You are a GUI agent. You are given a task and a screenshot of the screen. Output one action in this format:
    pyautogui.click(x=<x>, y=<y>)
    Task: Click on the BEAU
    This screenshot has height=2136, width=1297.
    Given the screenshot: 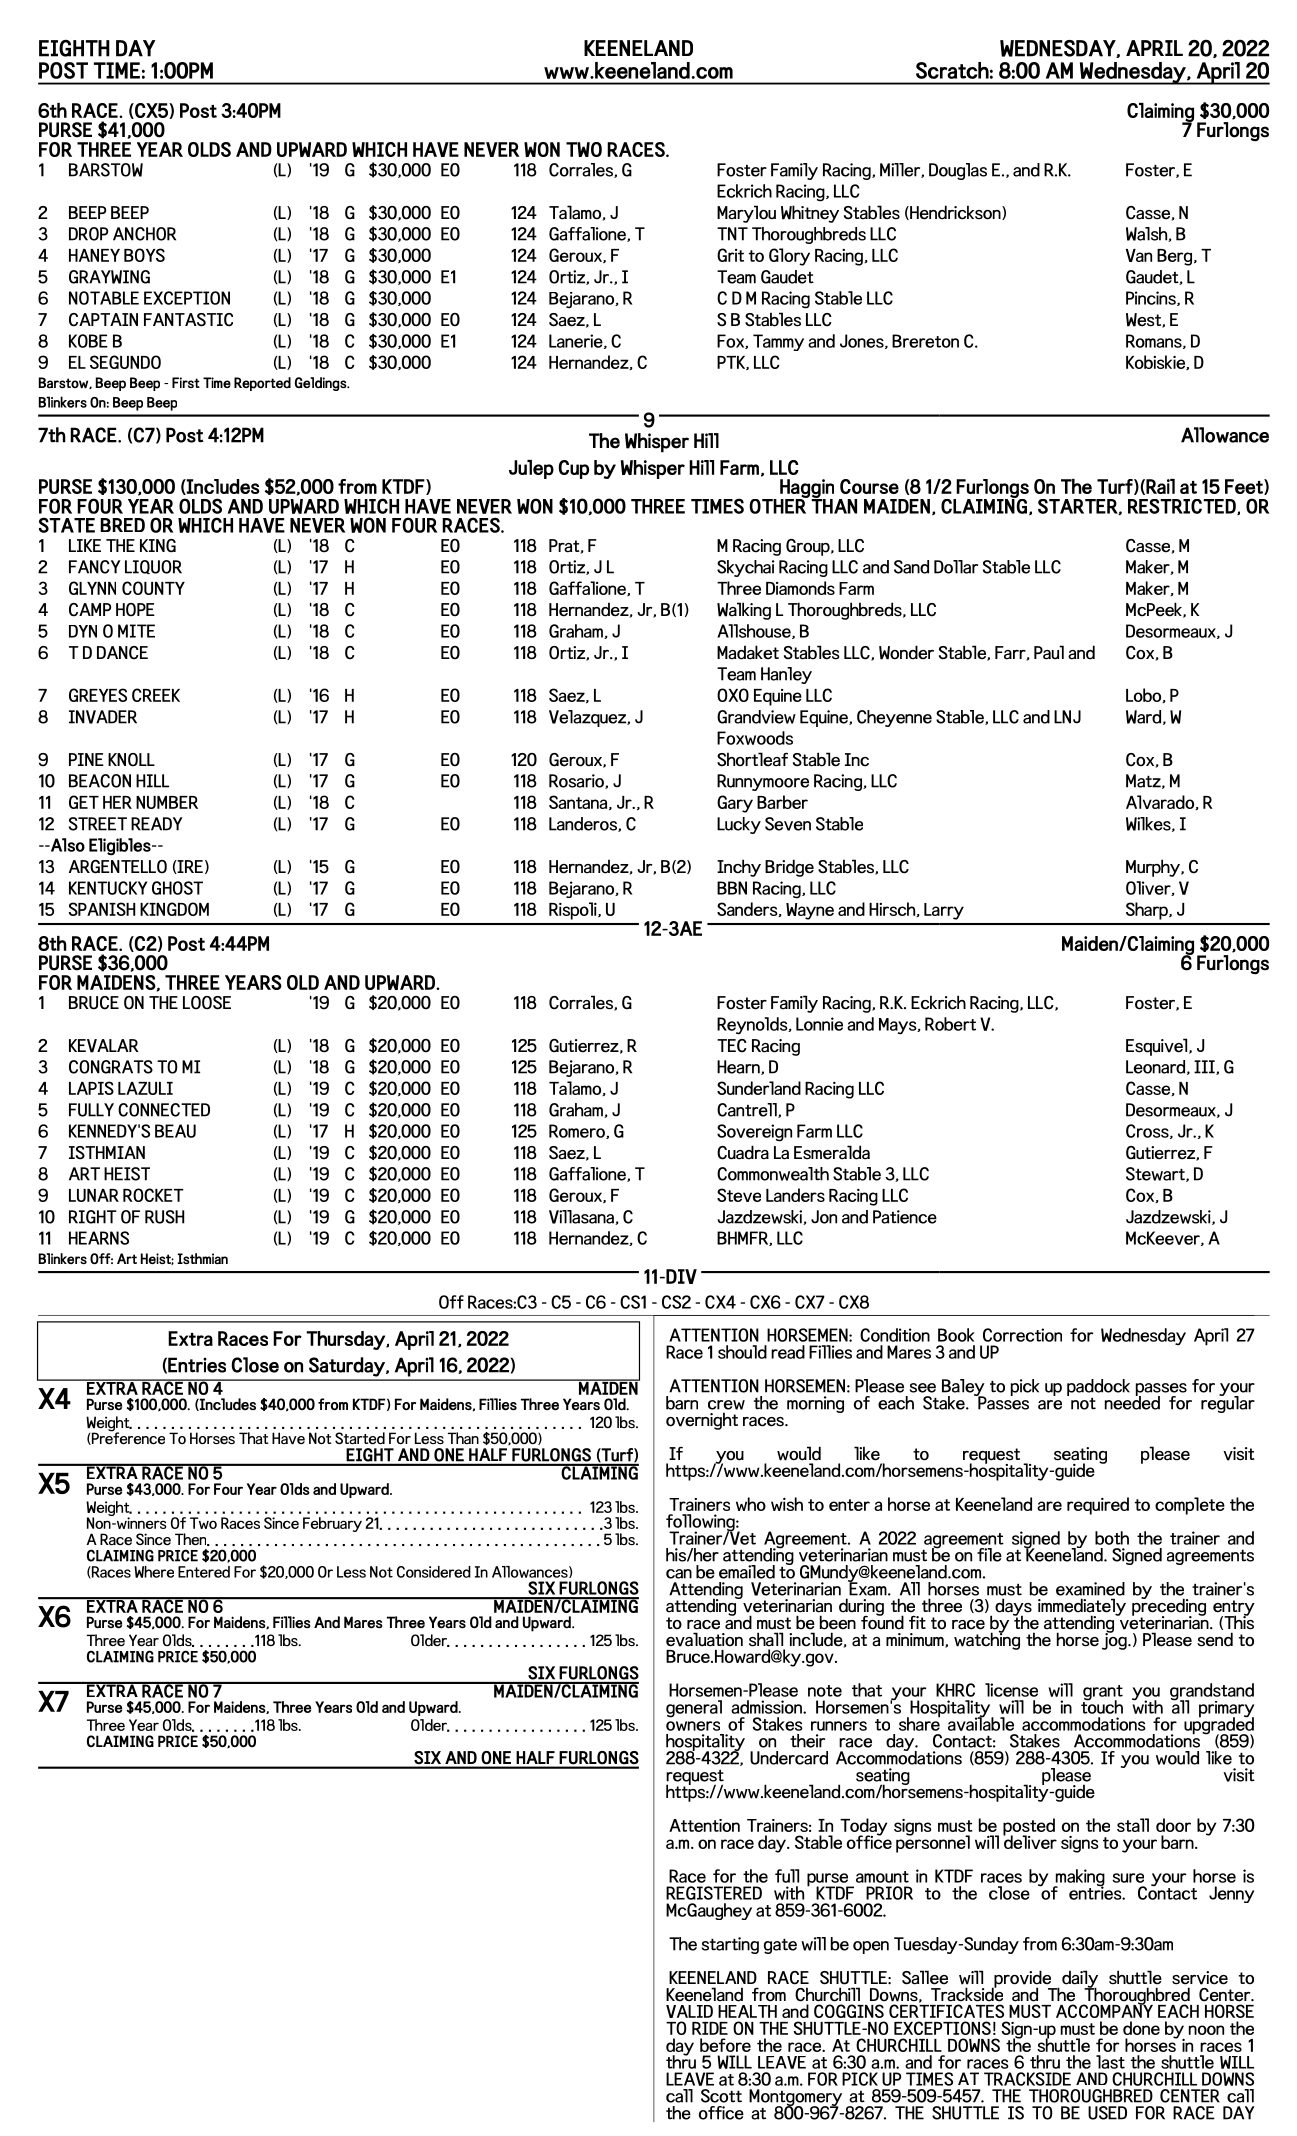 What is the action you would take?
    pyautogui.click(x=175, y=1131)
